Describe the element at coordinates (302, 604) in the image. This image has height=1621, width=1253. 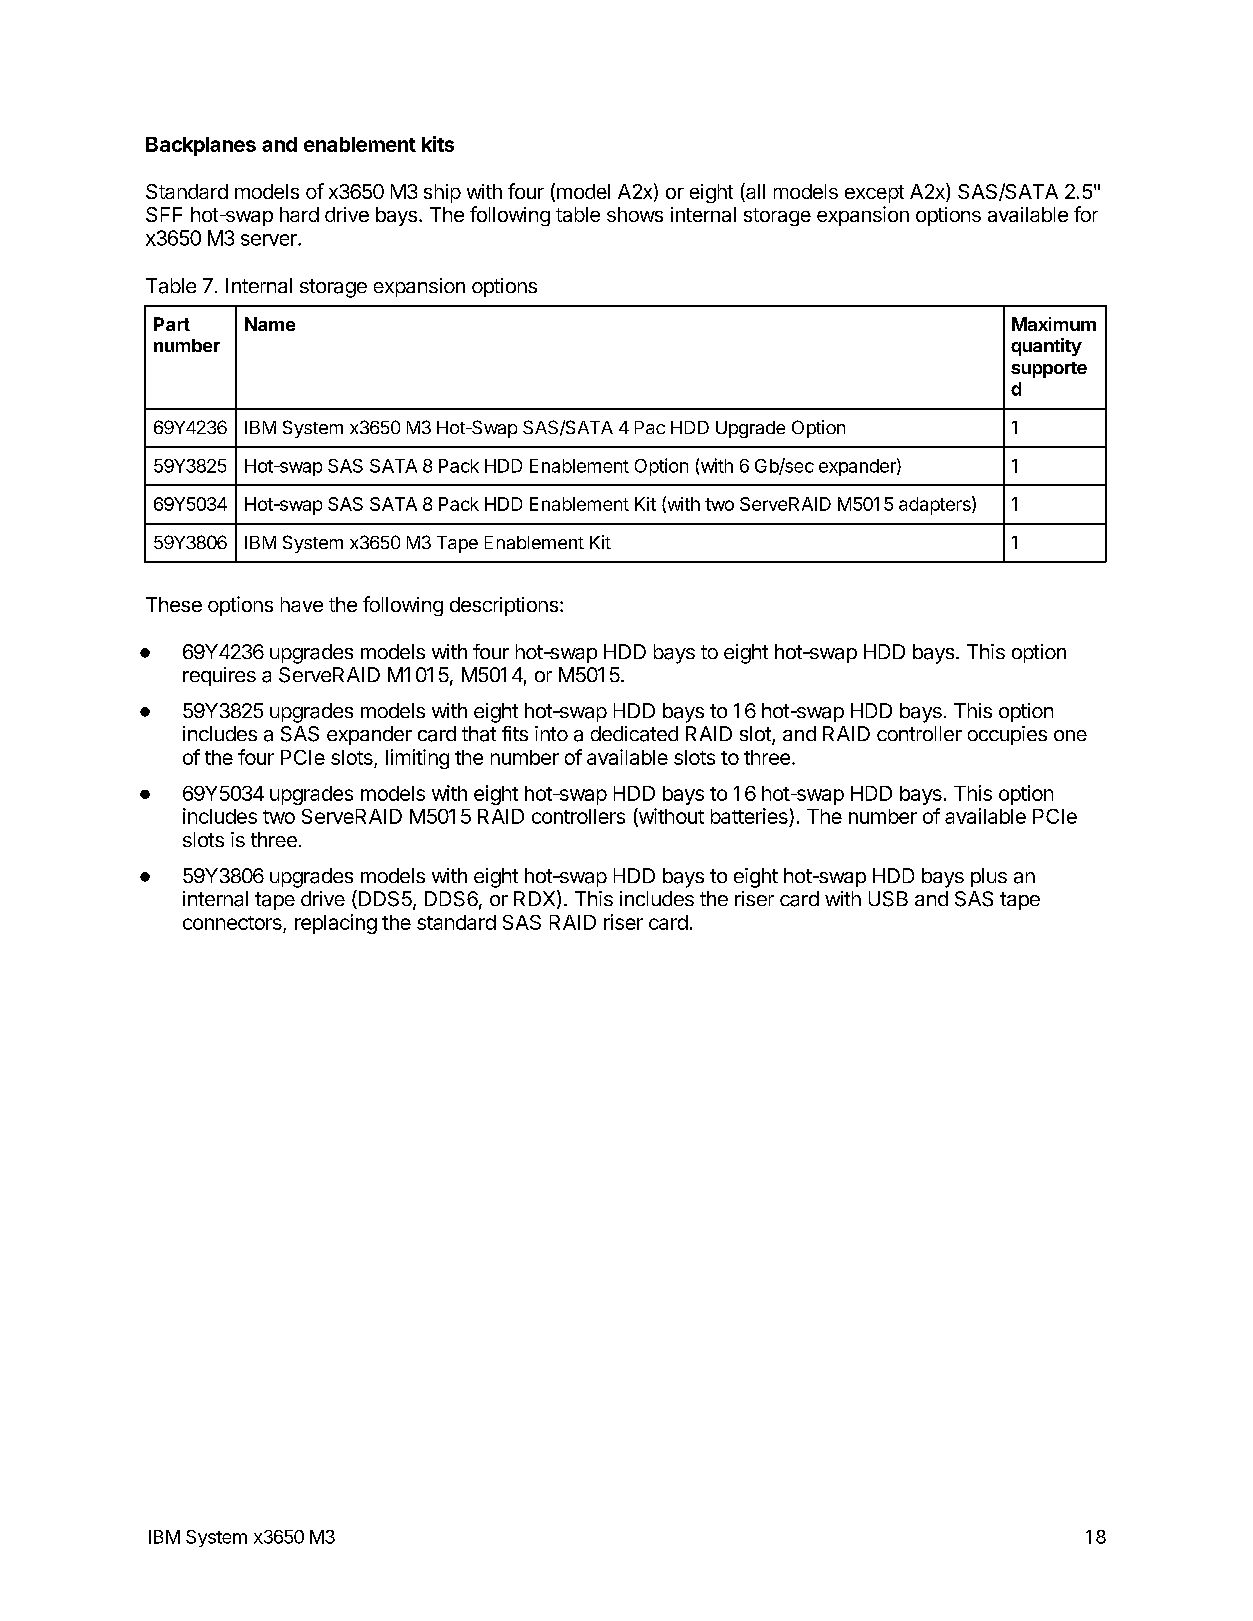
I see `have` at that location.
